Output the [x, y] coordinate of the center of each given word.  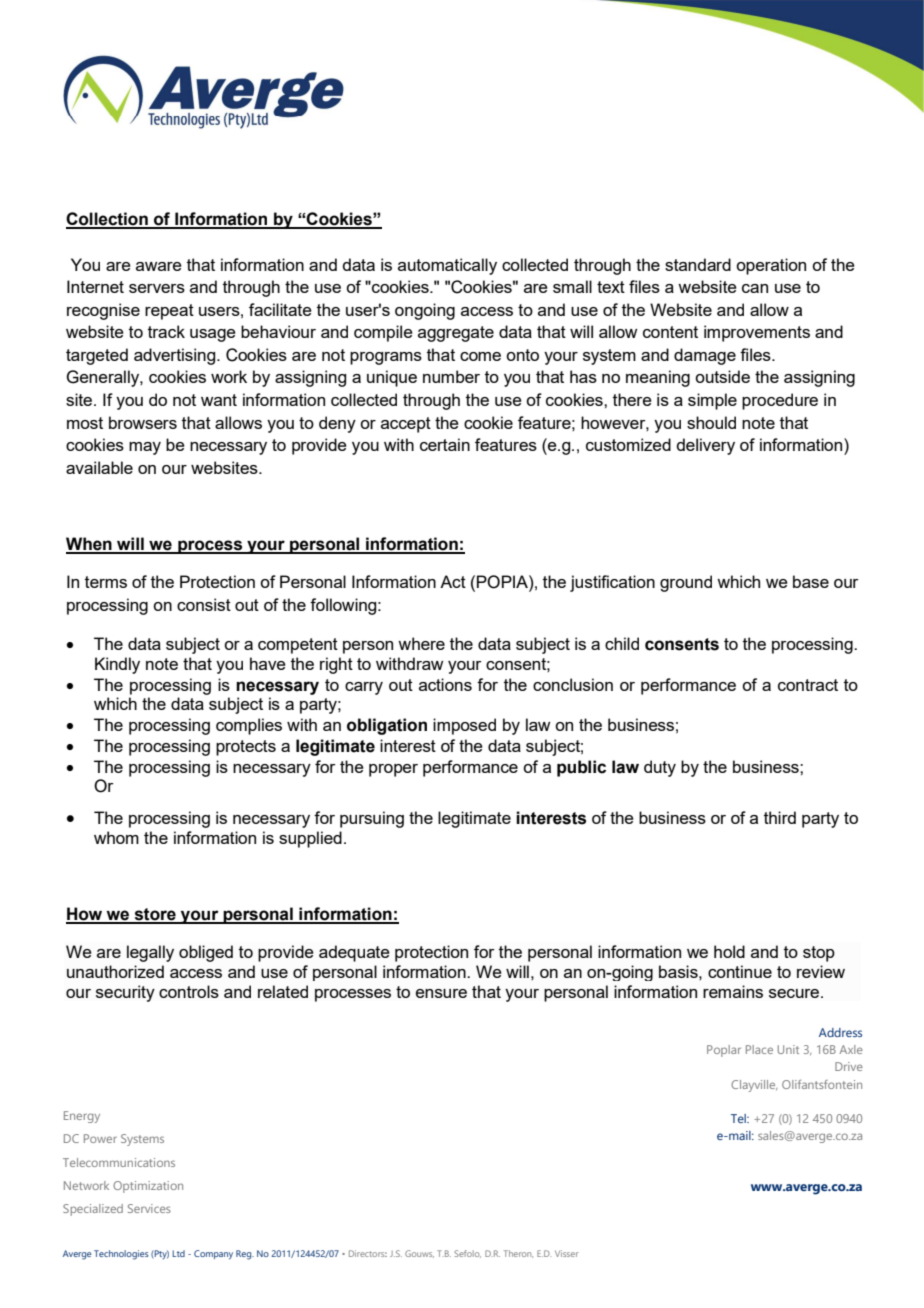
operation [771, 266]
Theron [518, 1254]
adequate [354, 953]
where [421, 643]
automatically [447, 266]
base [811, 581]
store [155, 915]
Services [149, 1208]
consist [204, 604]
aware [159, 266]
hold [729, 951]
